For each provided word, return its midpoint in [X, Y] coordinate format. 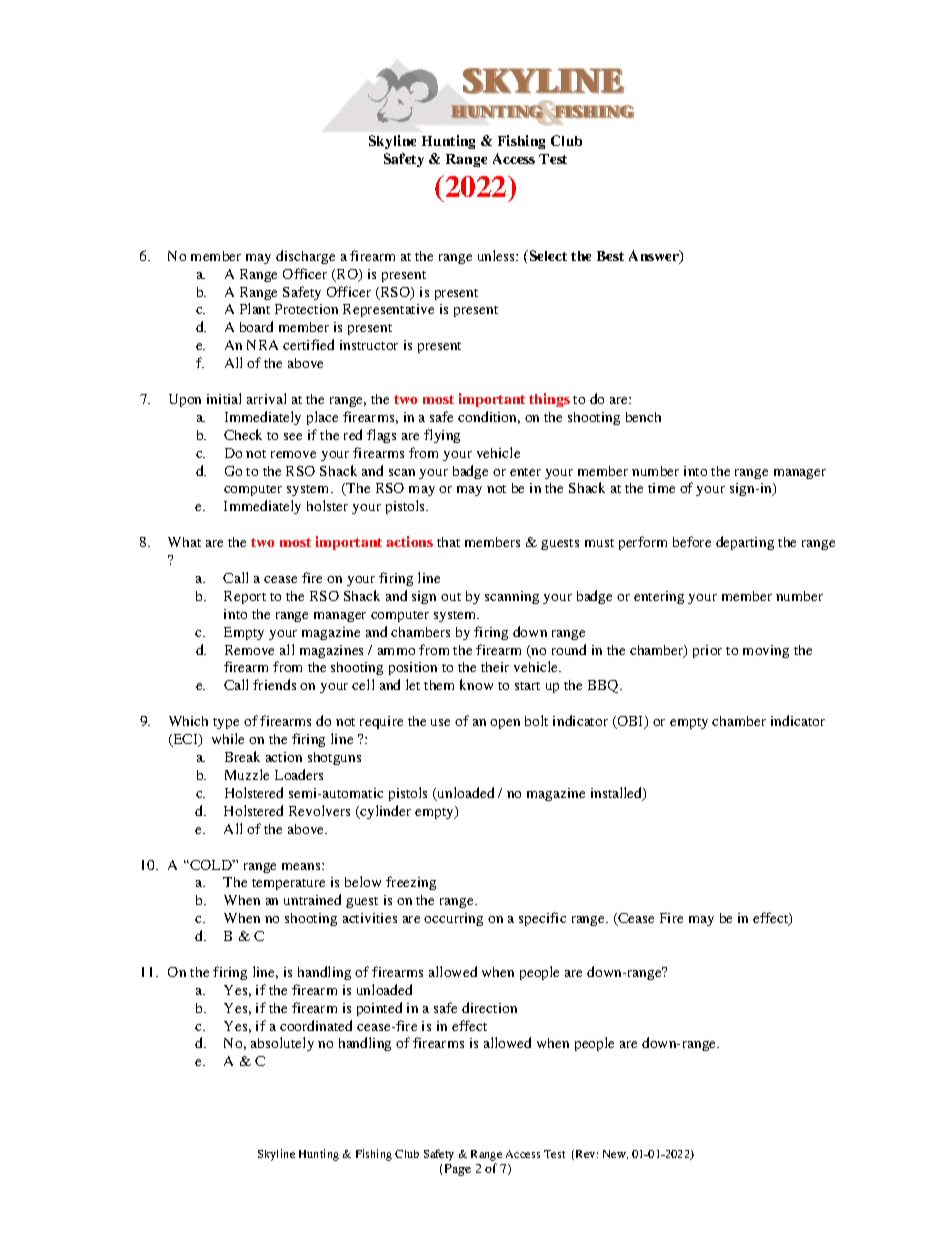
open [505, 724]
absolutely [282, 1044]
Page [458, 1170]
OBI [631, 722]
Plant [255, 308]
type [226, 723]
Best [610, 256]
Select [547, 255]
